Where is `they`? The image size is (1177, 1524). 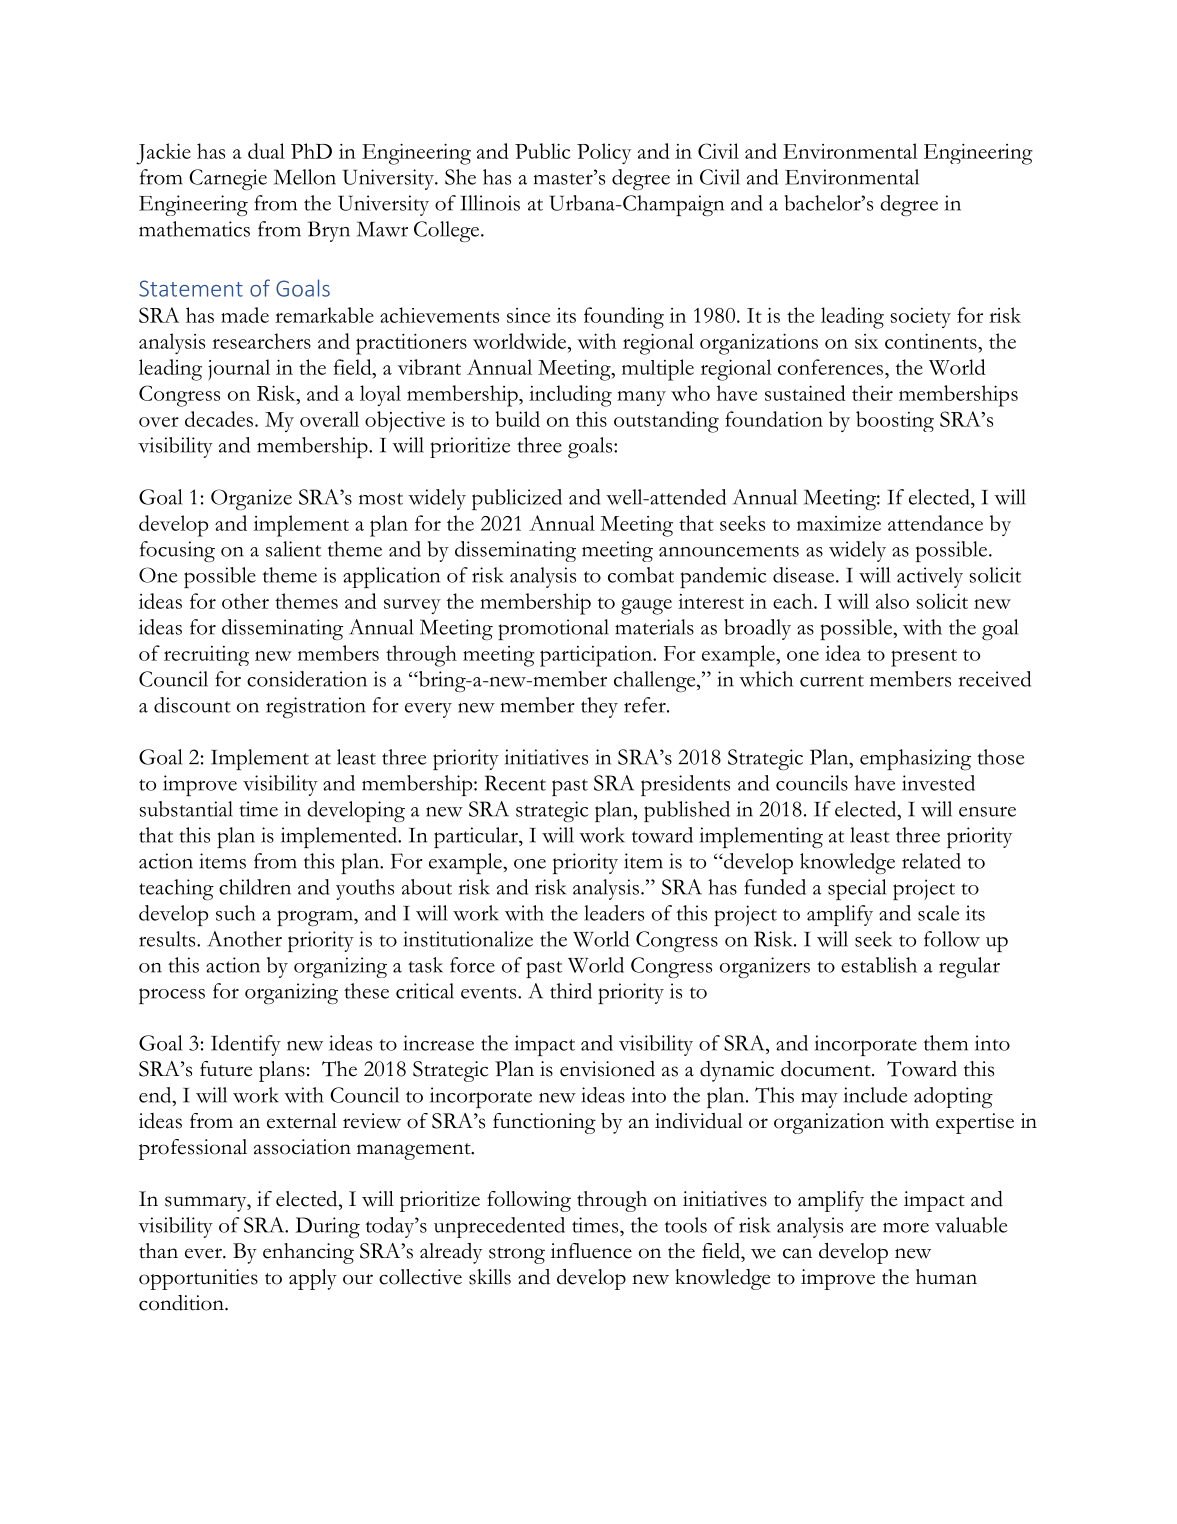 they is located at coordinates (599, 707).
